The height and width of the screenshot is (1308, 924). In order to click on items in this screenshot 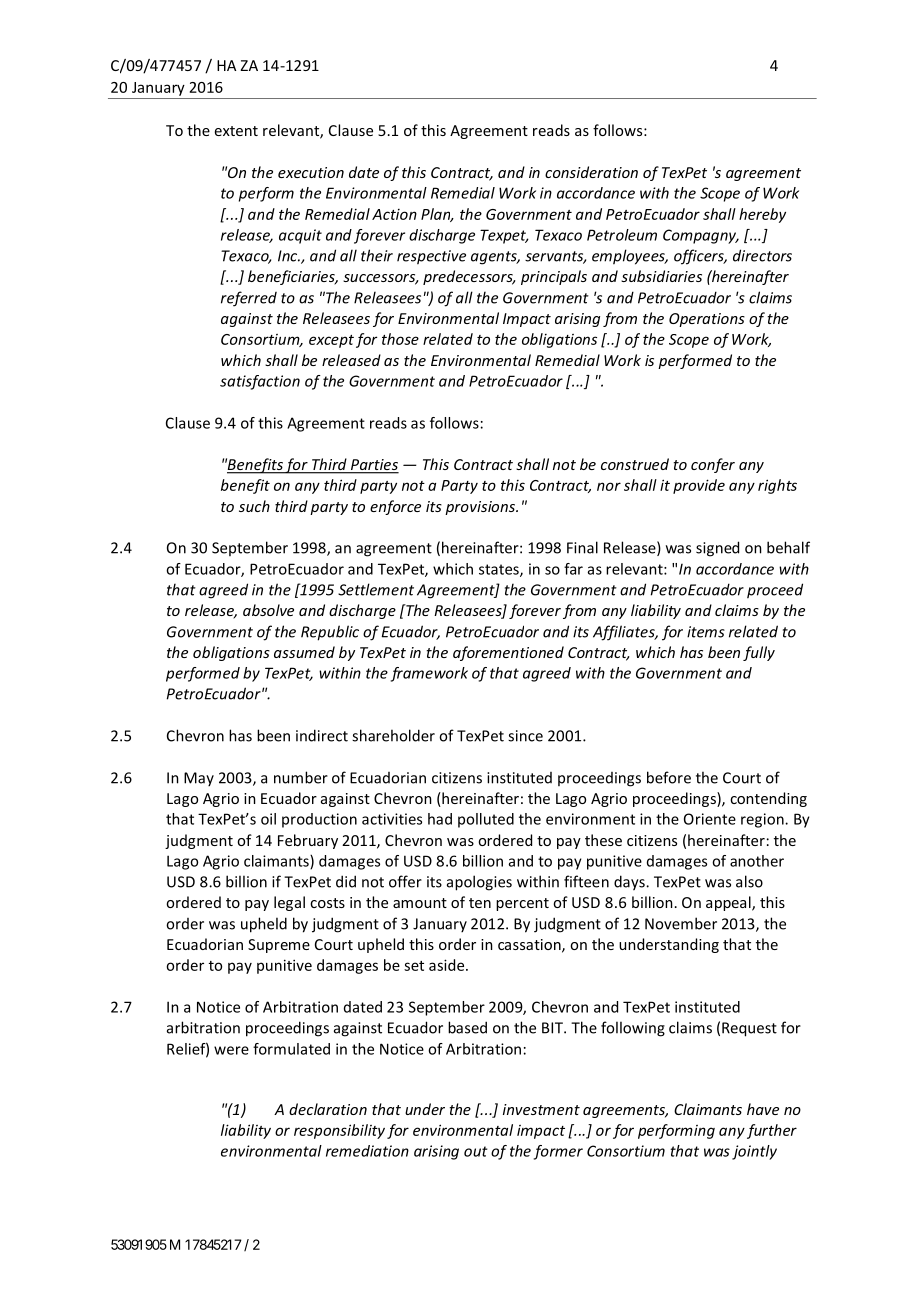, I will do `click(706, 632)`.
